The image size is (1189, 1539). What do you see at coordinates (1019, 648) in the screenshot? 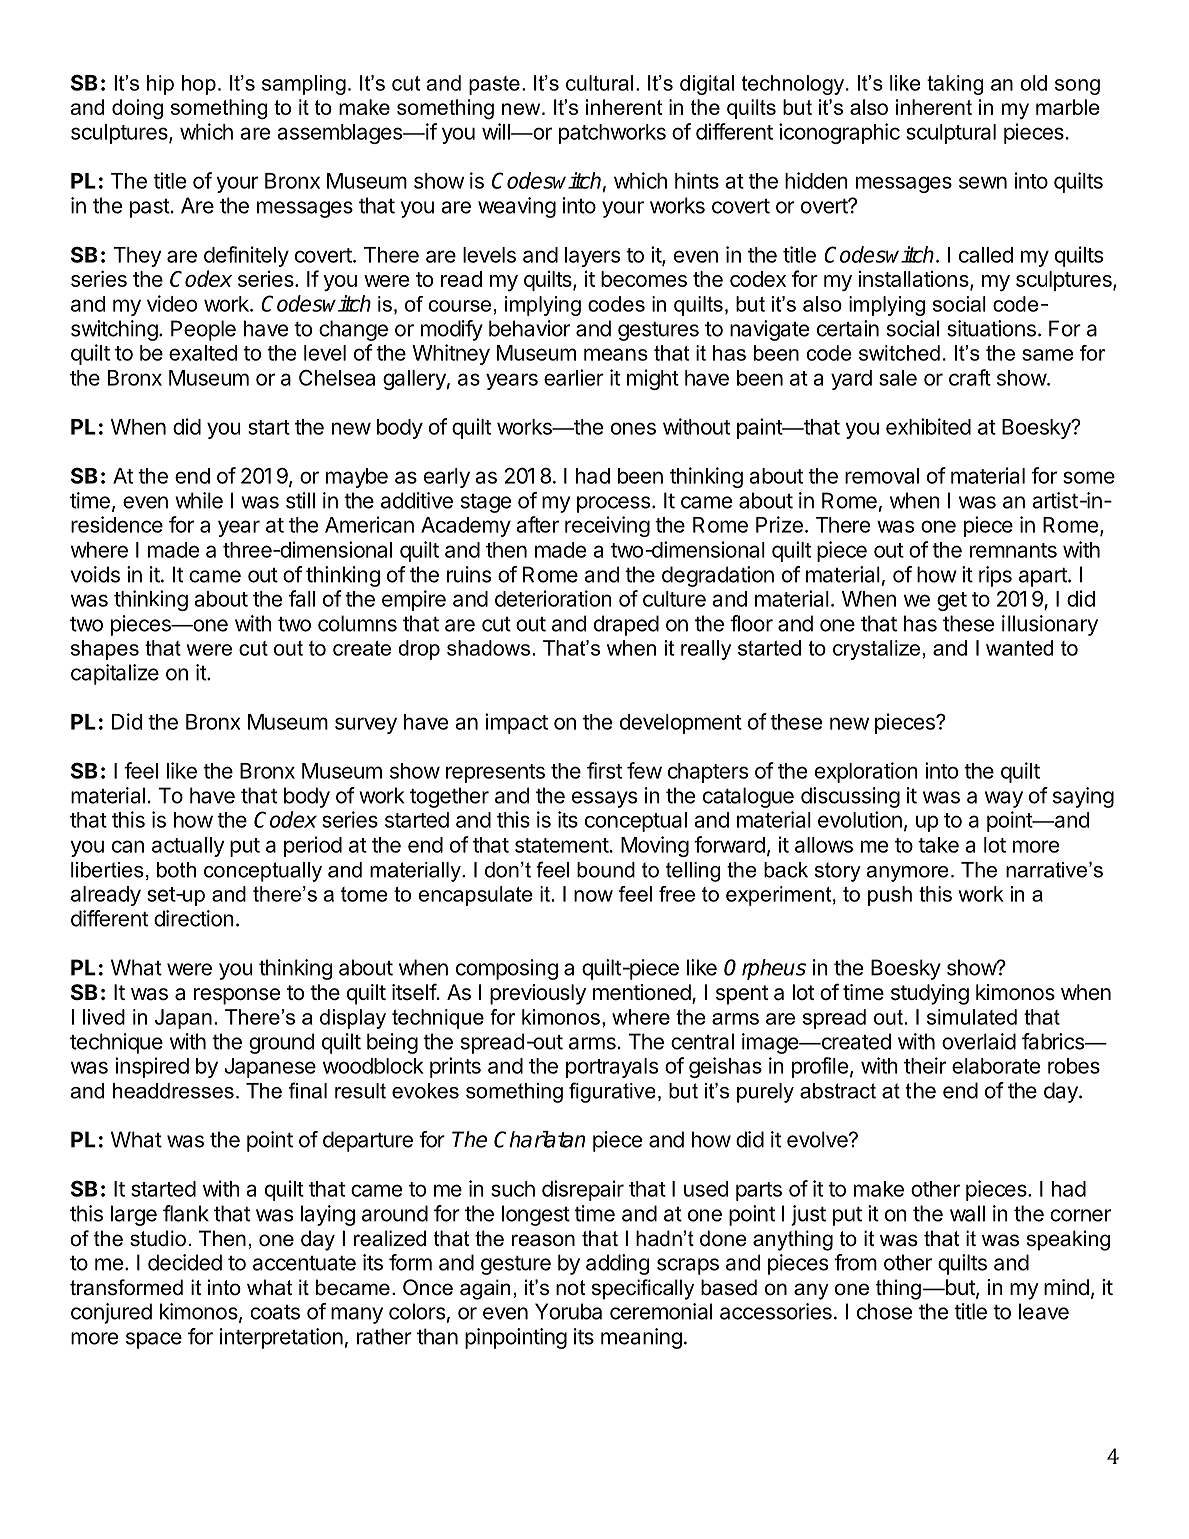
I see `wanted` at bounding box center [1019, 648].
